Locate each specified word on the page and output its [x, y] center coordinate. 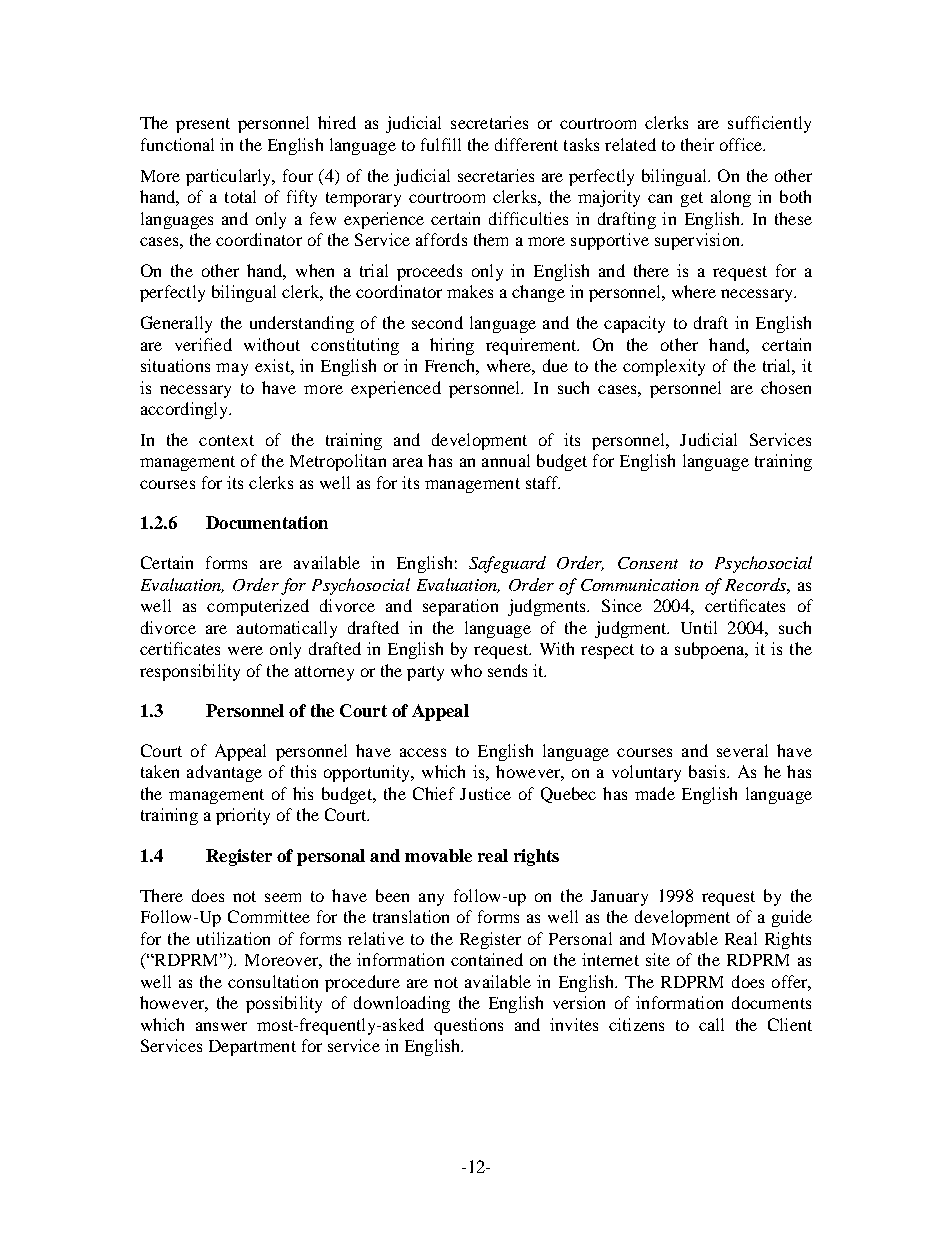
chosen [786, 387]
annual [506, 460]
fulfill [441, 144]
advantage [224, 773]
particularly [230, 177]
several [742, 750]
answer [221, 1026]
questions [468, 1026]
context [226, 440]
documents [771, 1002]
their [697, 144]
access [423, 752]
